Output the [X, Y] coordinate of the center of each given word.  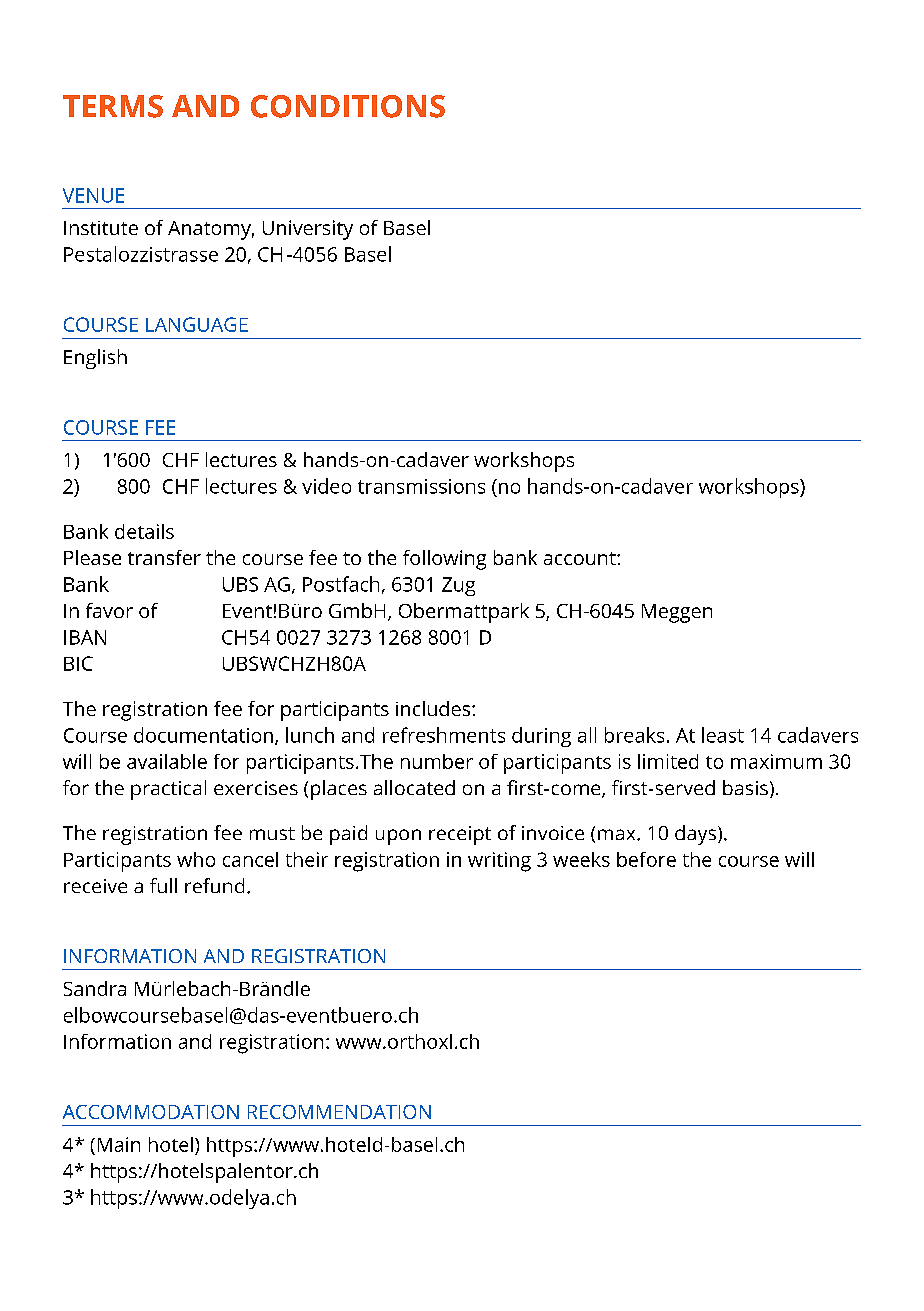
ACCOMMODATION [151, 1112]
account [581, 558]
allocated [414, 787]
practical [168, 790]
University [308, 230]
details [144, 531]
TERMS [113, 106]
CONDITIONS [348, 106]
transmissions [421, 486]
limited [668, 761]
